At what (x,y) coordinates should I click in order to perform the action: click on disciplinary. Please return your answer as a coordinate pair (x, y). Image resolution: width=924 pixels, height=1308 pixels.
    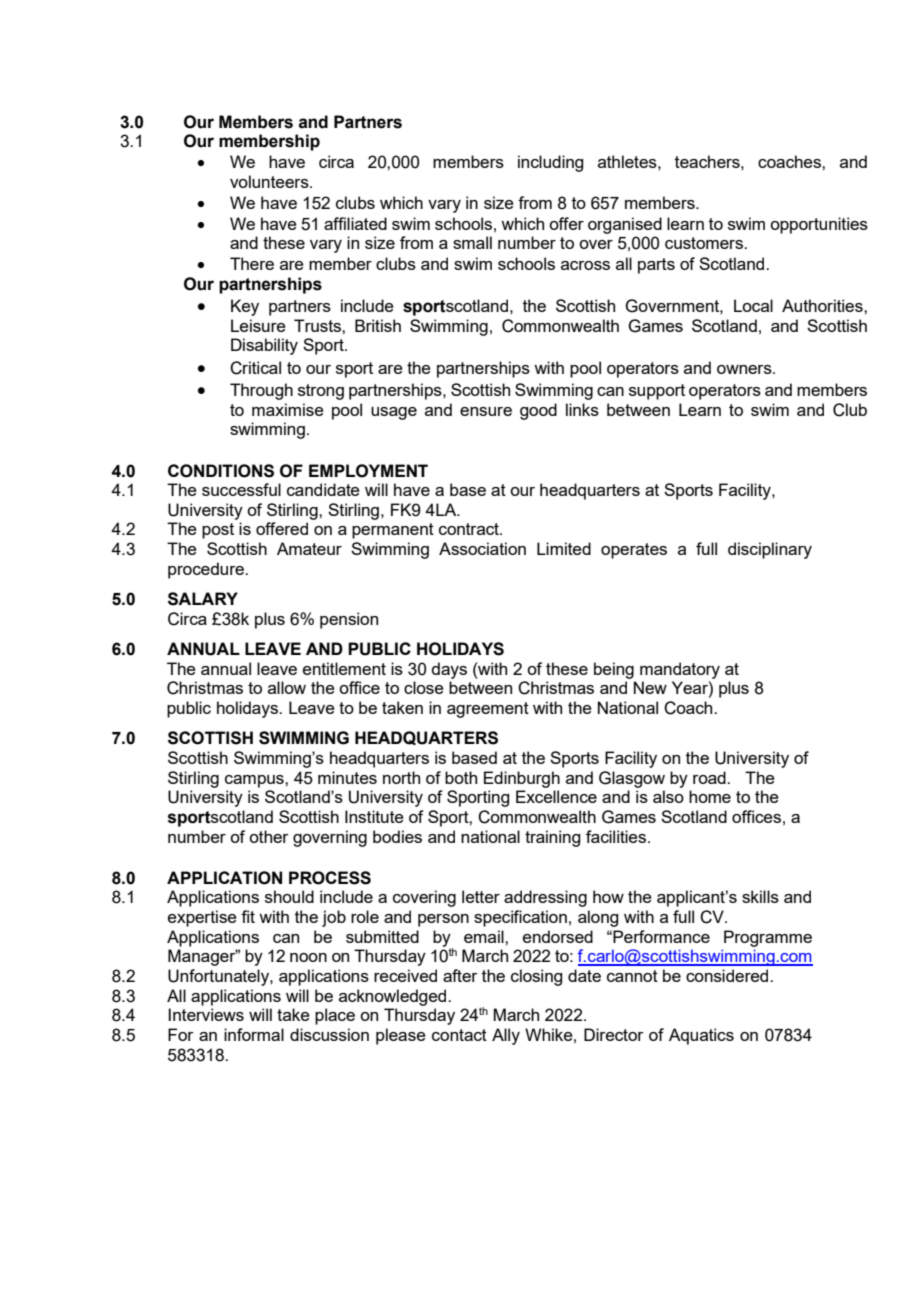
    Looking at the image, I should click on (770, 550).
